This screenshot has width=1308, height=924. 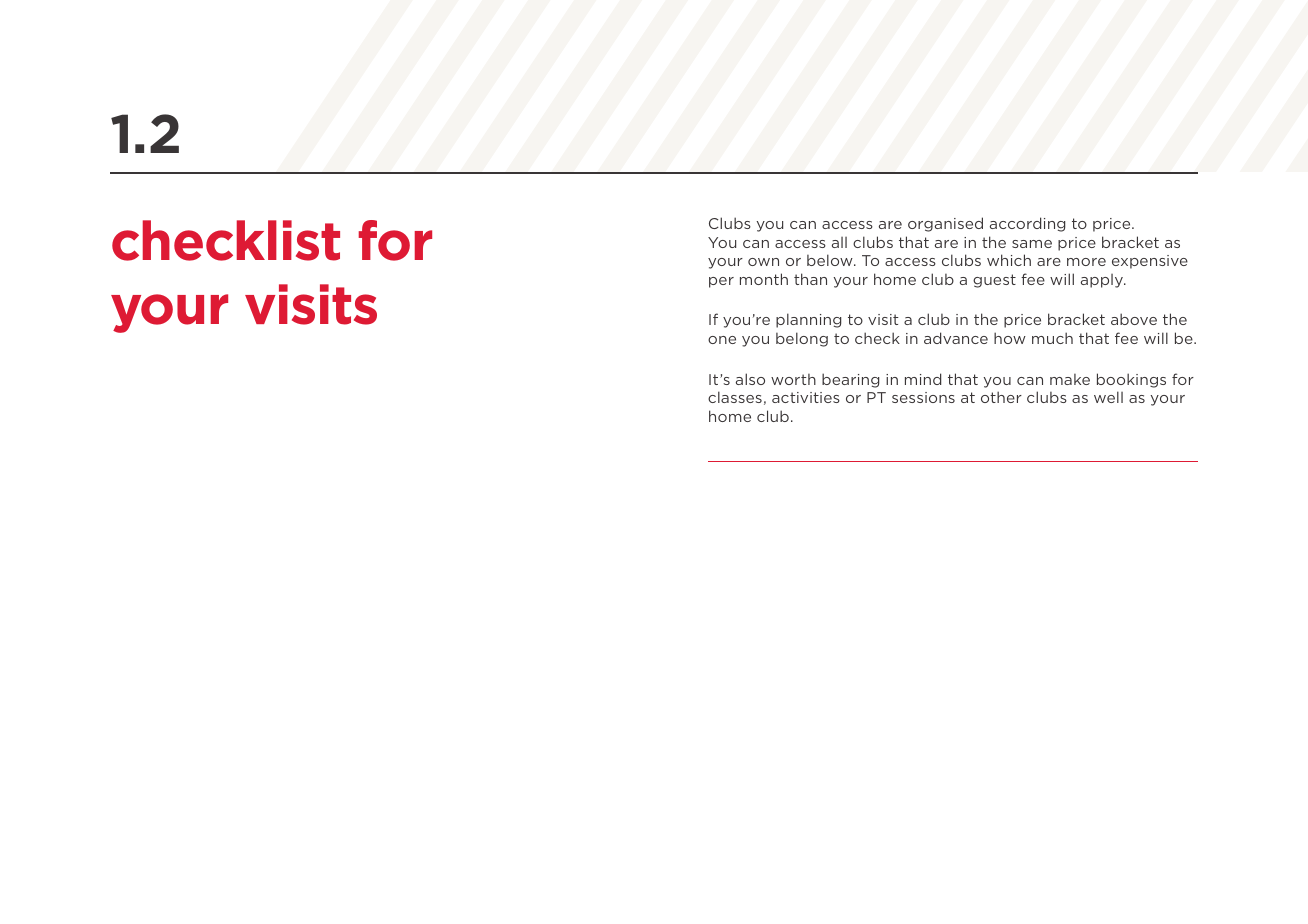 I want to click on activities, so click(x=806, y=397).
